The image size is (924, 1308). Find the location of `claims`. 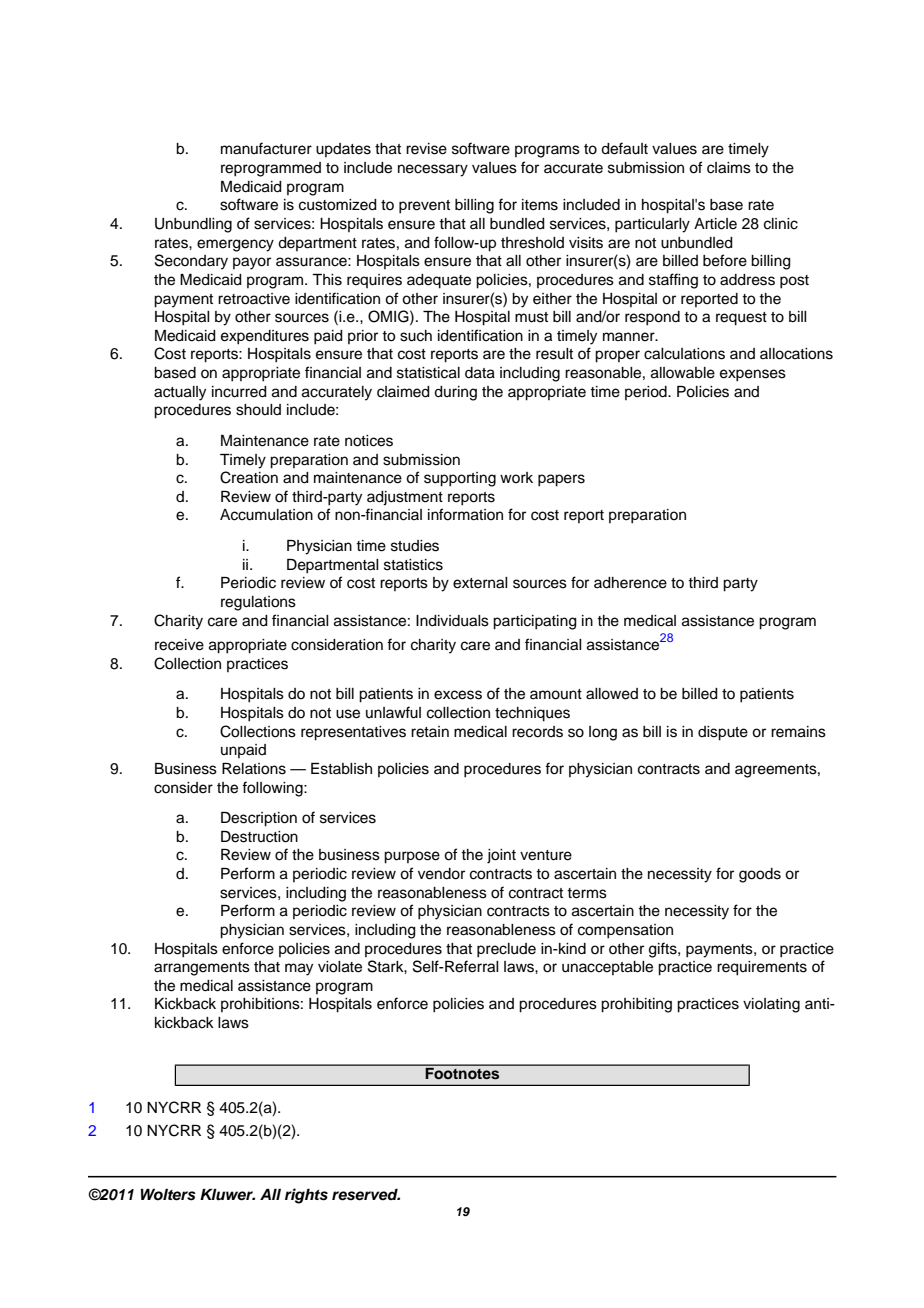

claims is located at coordinates (729, 168).
